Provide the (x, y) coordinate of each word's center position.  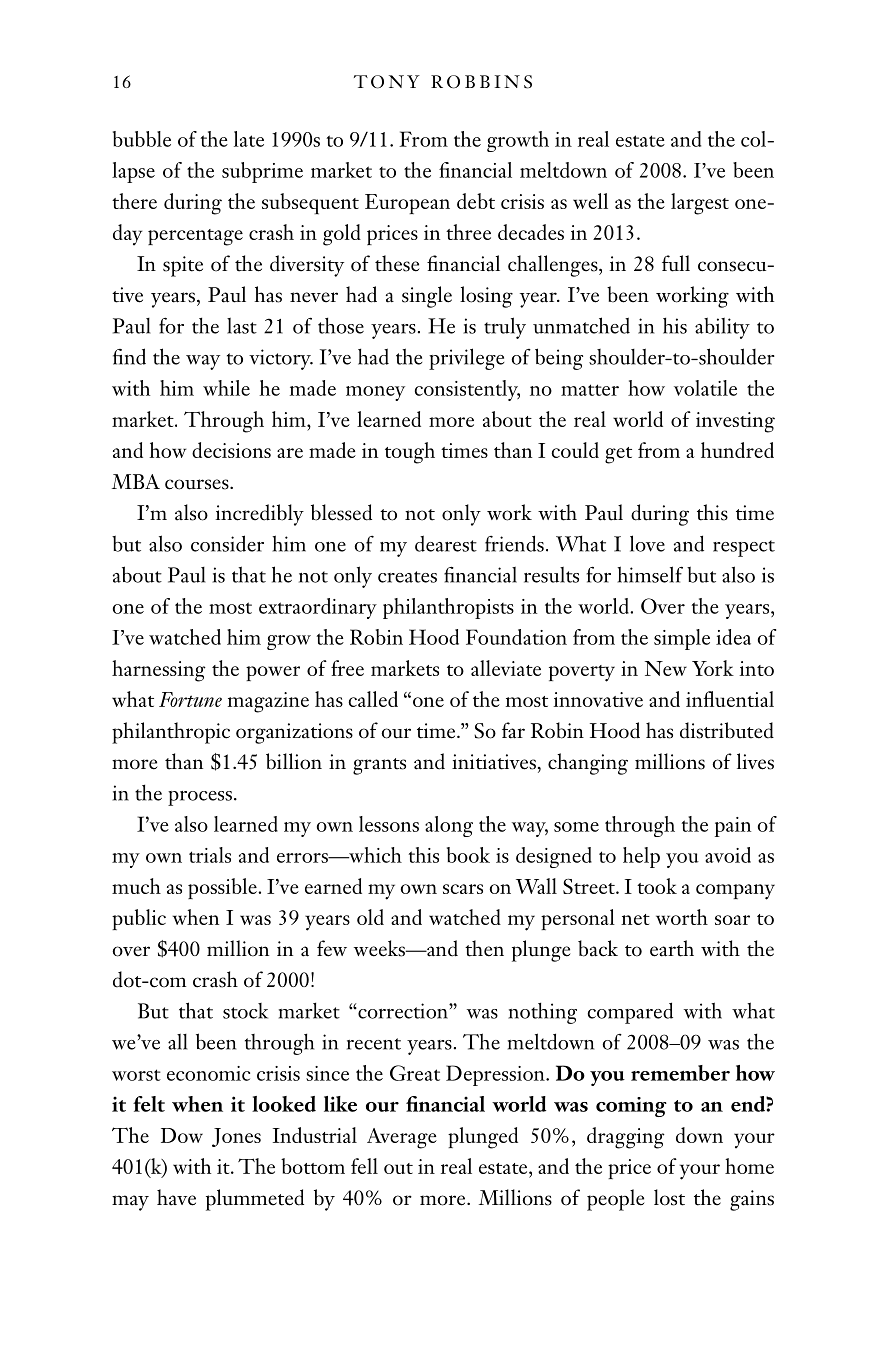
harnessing (159, 671)
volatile (705, 388)
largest (700, 204)
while (226, 388)
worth (682, 917)
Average (402, 1138)
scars (463, 889)
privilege (466, 359)
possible (223, 888)
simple (682, 639)
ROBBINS (481, 82)
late (249, 139)
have (176, 1197)
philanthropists (448, 608)
